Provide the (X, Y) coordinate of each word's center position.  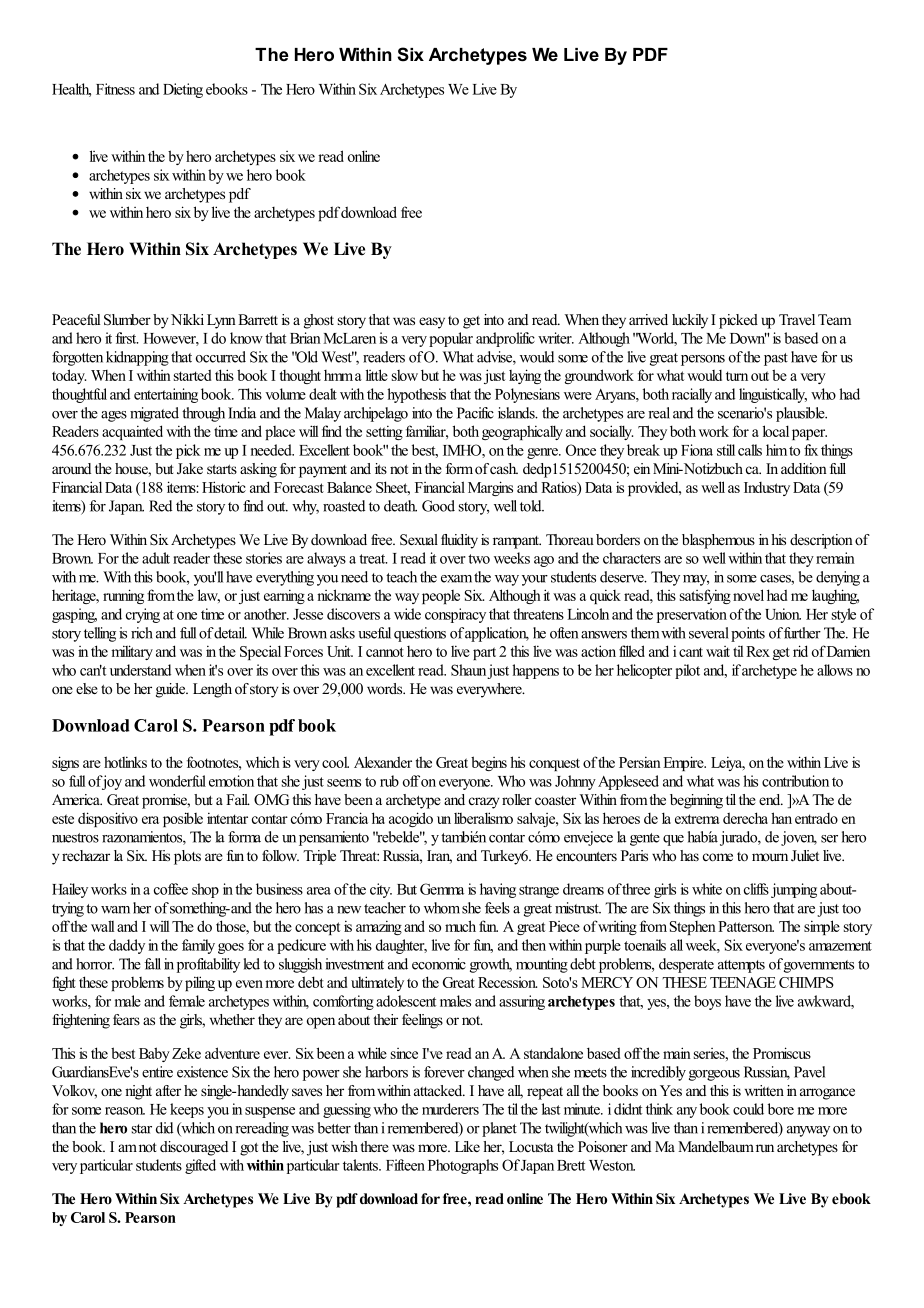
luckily (690, 321)
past (776, 359)
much (460, 926)
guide (172, 690)
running (123, 596)
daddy (127, 946)
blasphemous (718, 541)
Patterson (746, 926)
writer (556, 338)
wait (718, 651)
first (127, 338)
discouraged (194, 1148)
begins (489, 763)
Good (438, 506)
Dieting (183, 90)
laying (525, 376)
